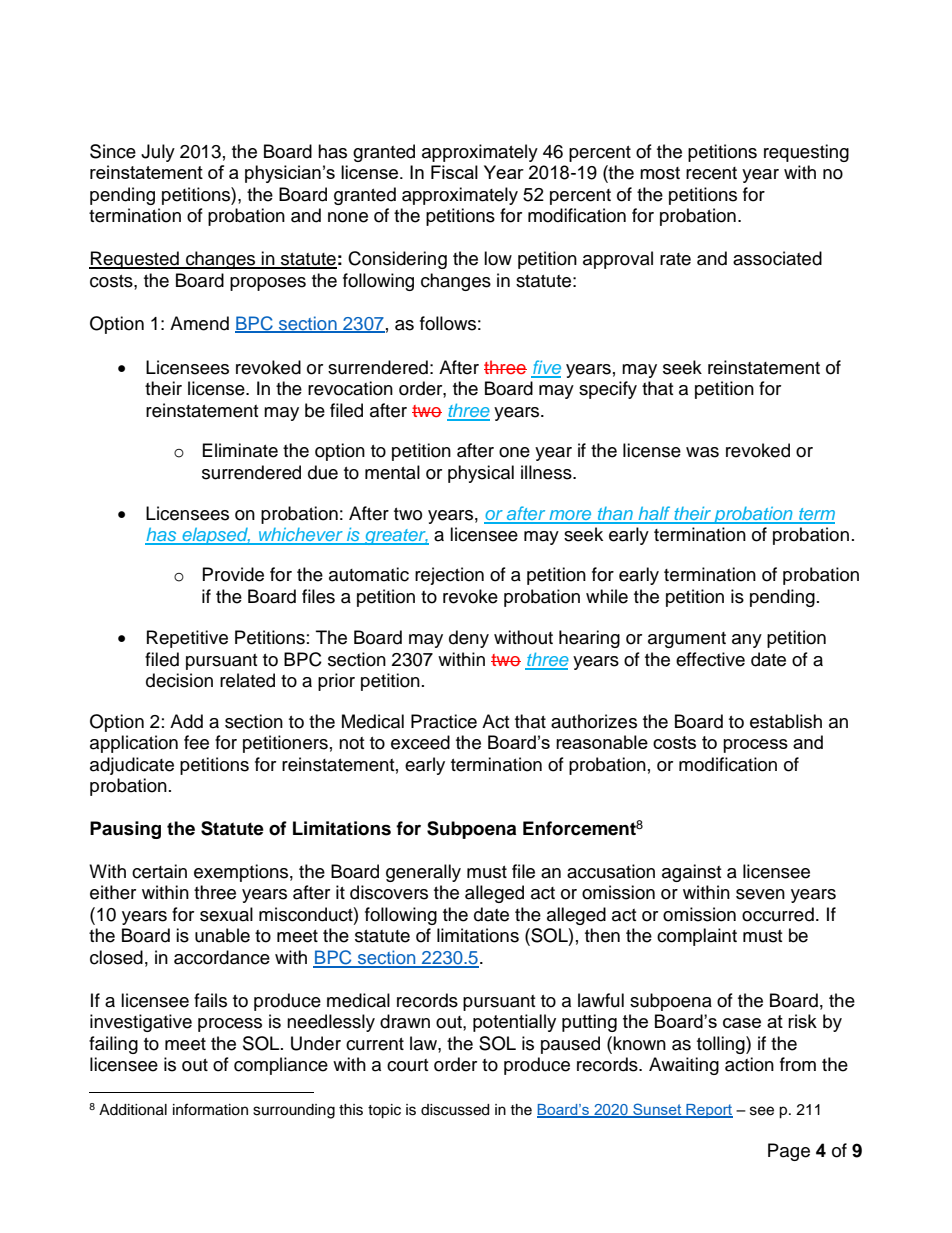 The height and width of the page is (1233, 952). Describe the element at coordinates (455, 1110) in the page. I see `discussed` at that location.
